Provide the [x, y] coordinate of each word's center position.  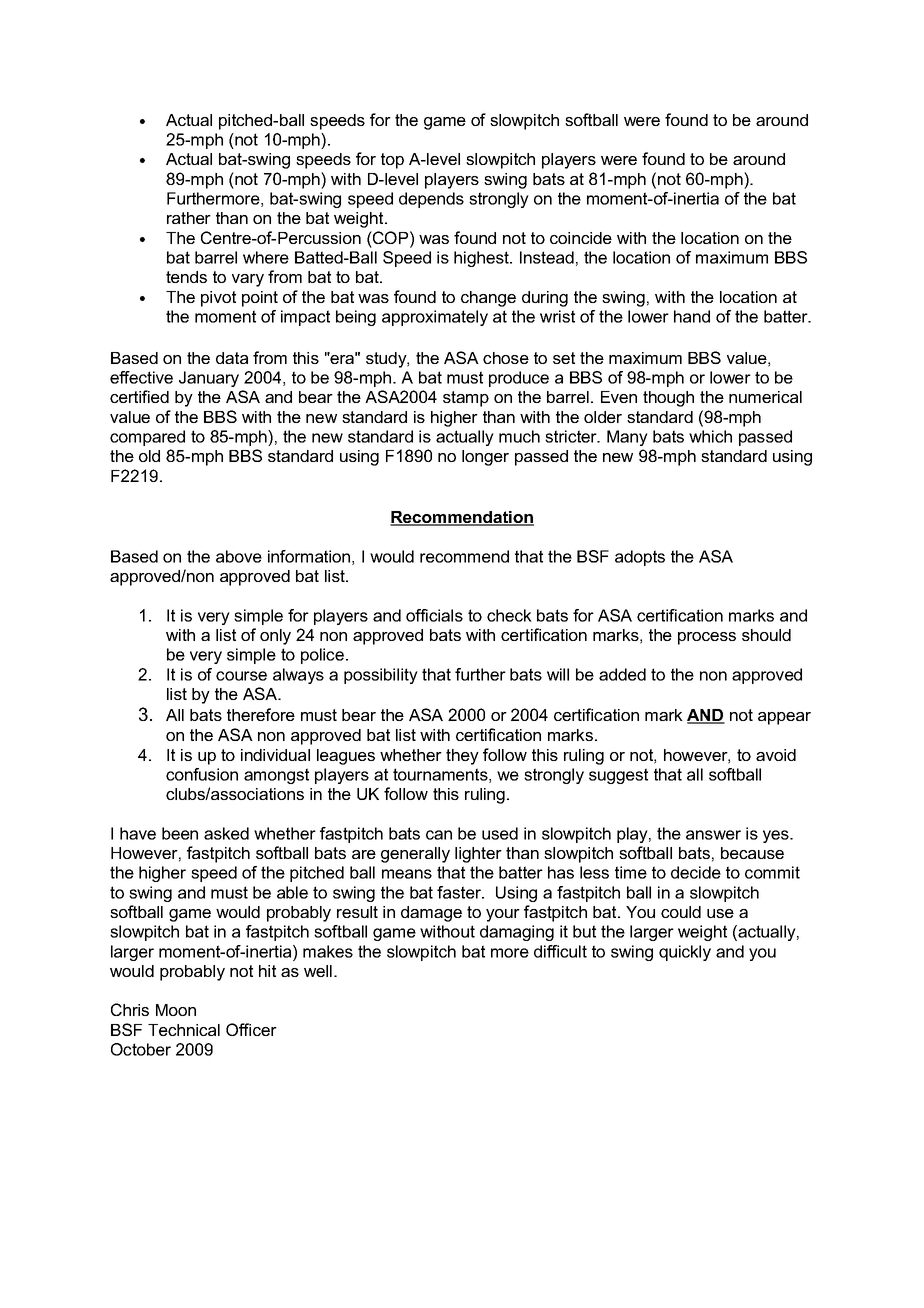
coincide [581, 238]
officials [434, 615]
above [239, 556]
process [707, 638]
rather [189, 218]
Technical [184, 1030]
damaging [517, 933]
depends [431, 200]
